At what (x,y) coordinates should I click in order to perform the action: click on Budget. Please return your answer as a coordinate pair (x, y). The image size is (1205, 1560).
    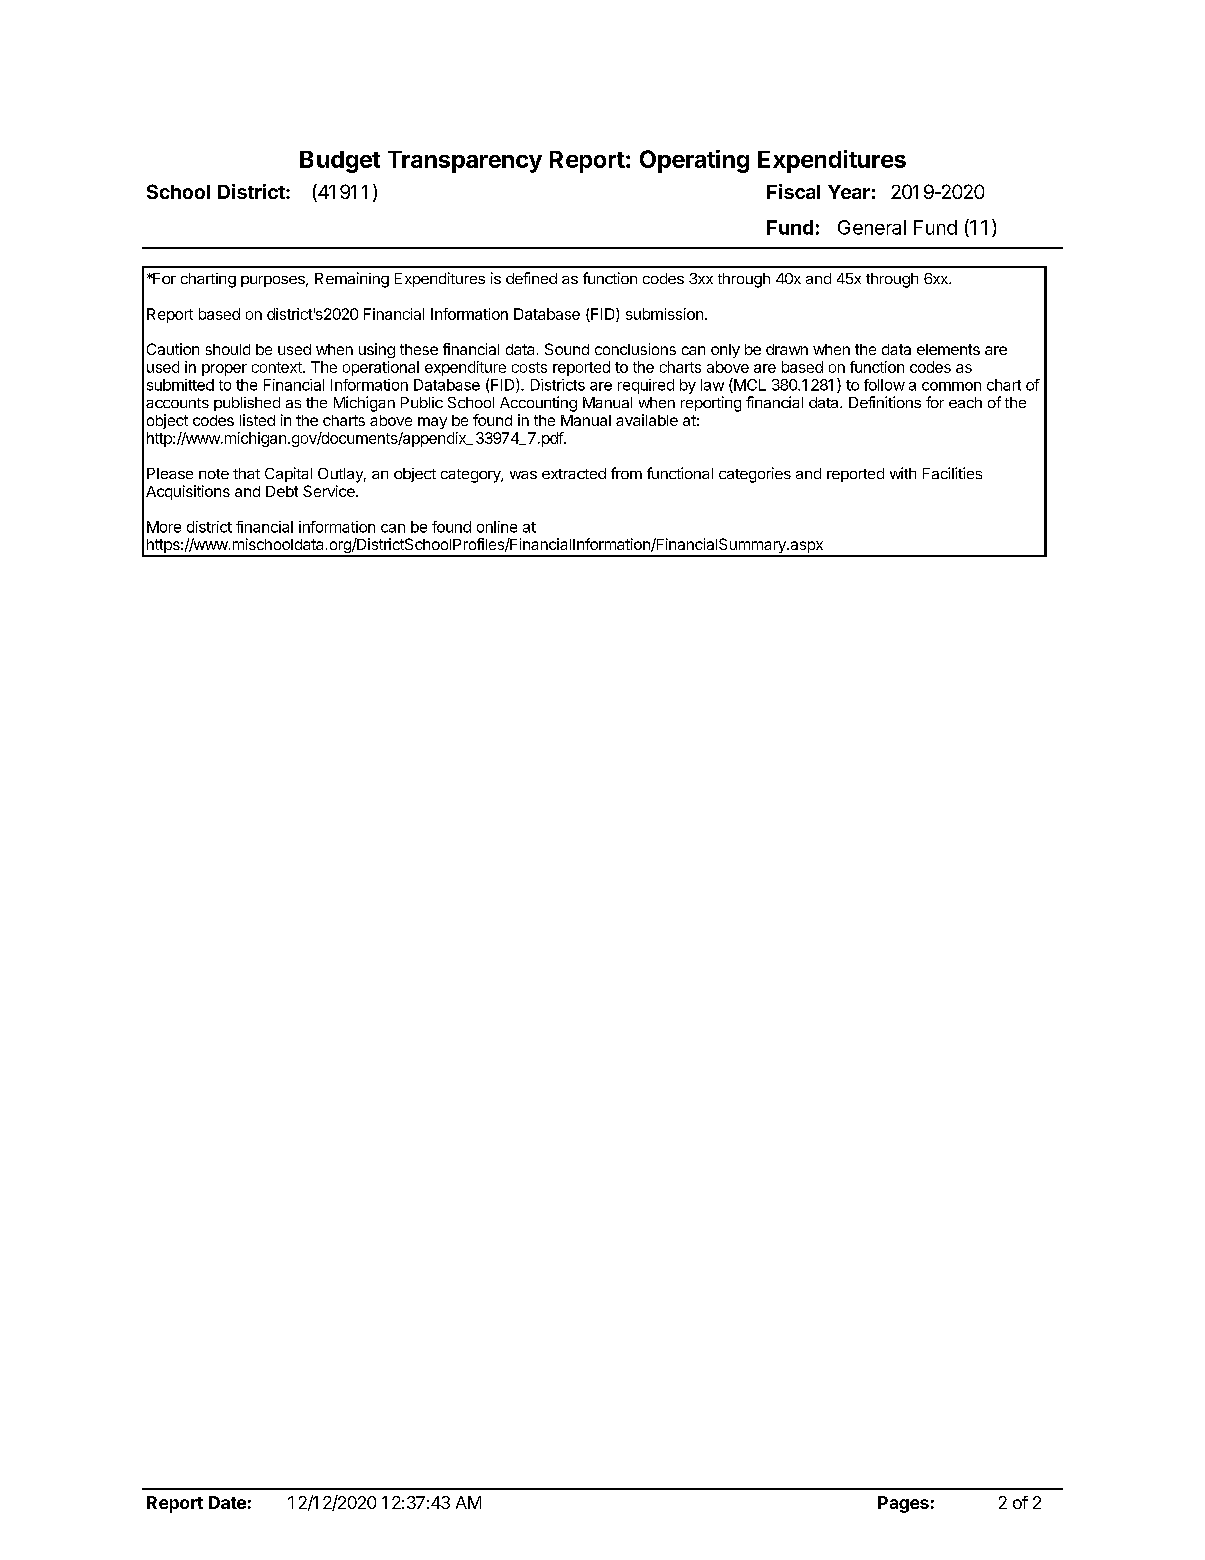
    Looking at the image, I should click on (340, 162).
